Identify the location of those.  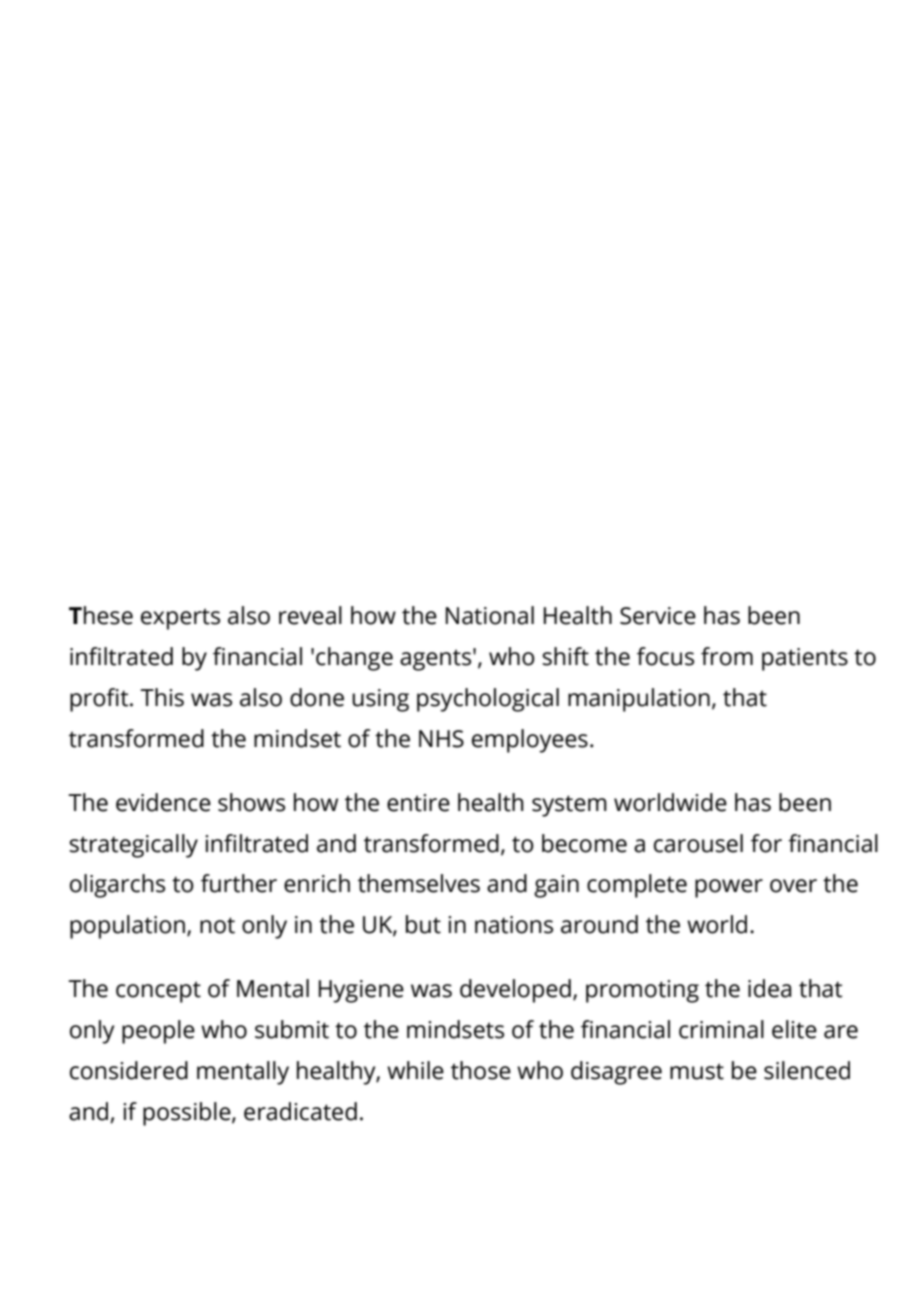
(481, 1070).
